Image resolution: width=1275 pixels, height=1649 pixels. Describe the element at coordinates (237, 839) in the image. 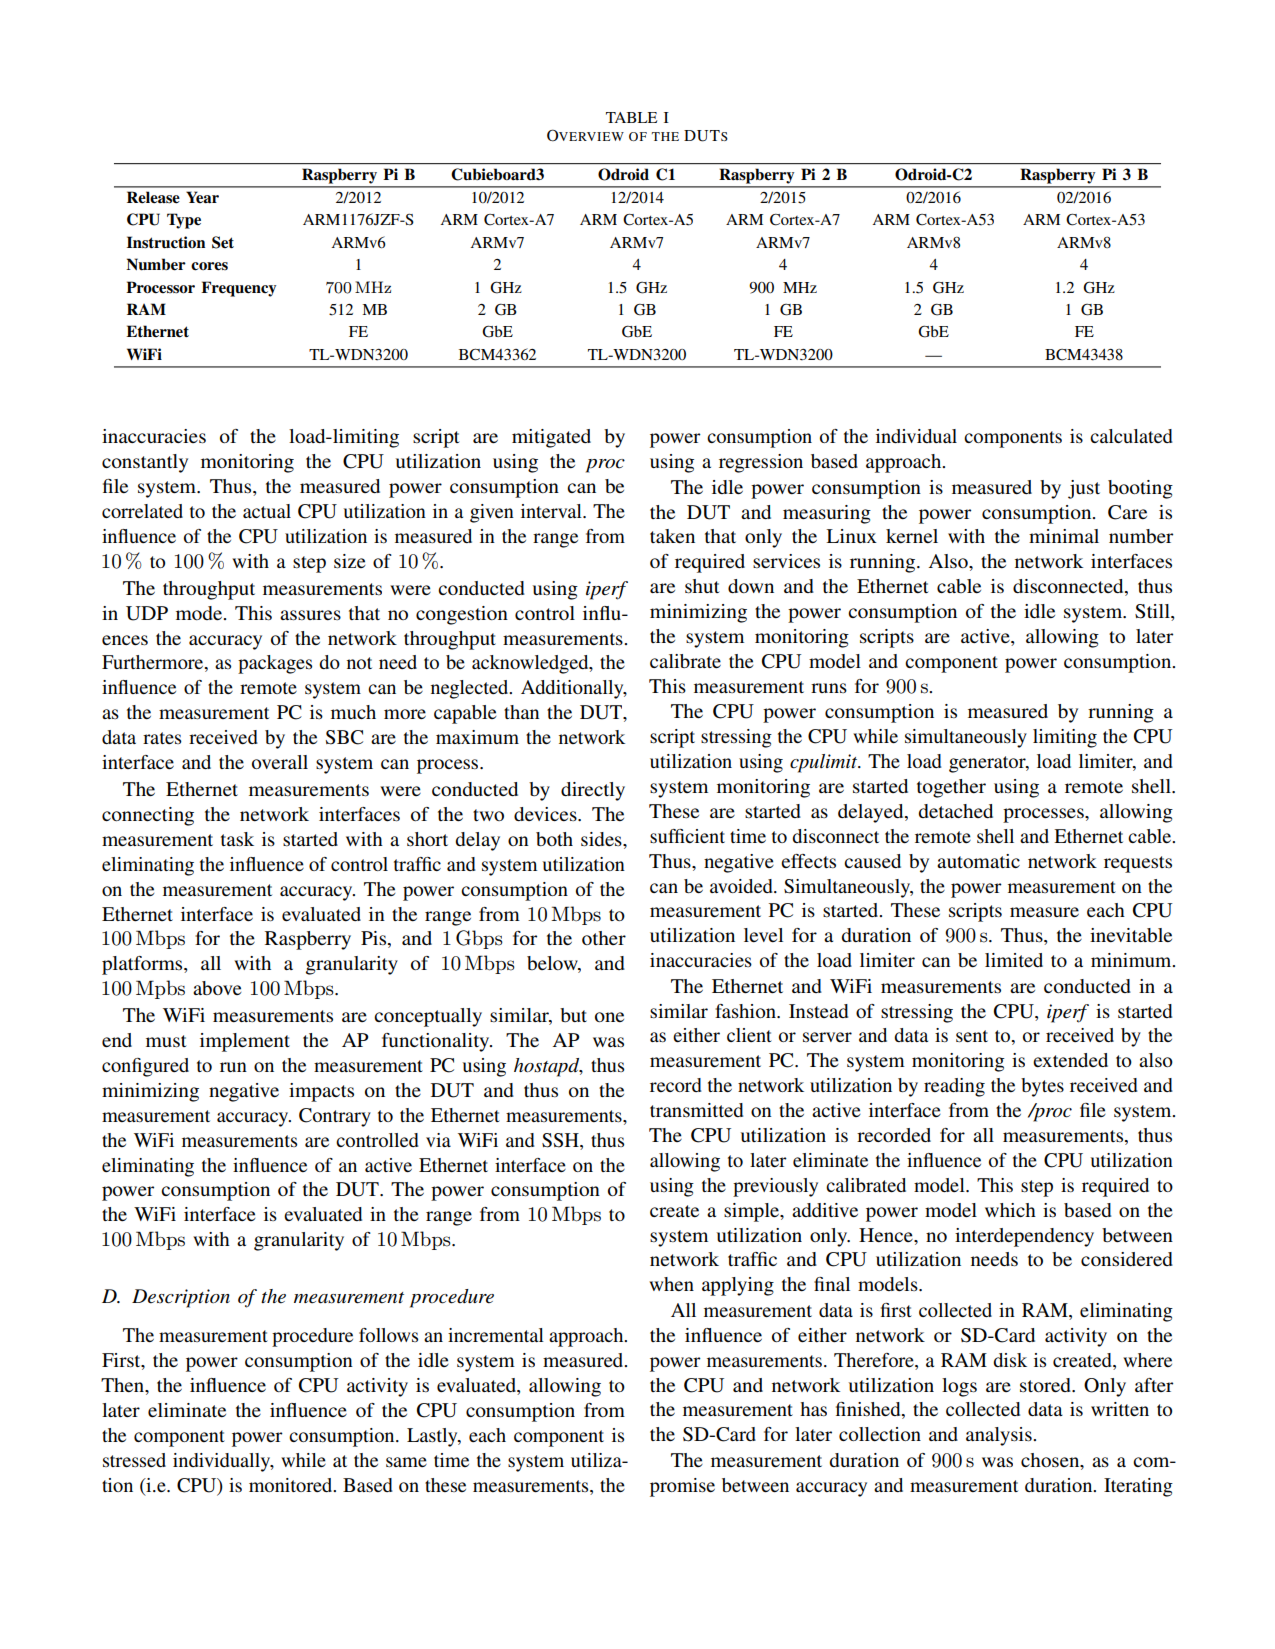

I see `task` at that location.
